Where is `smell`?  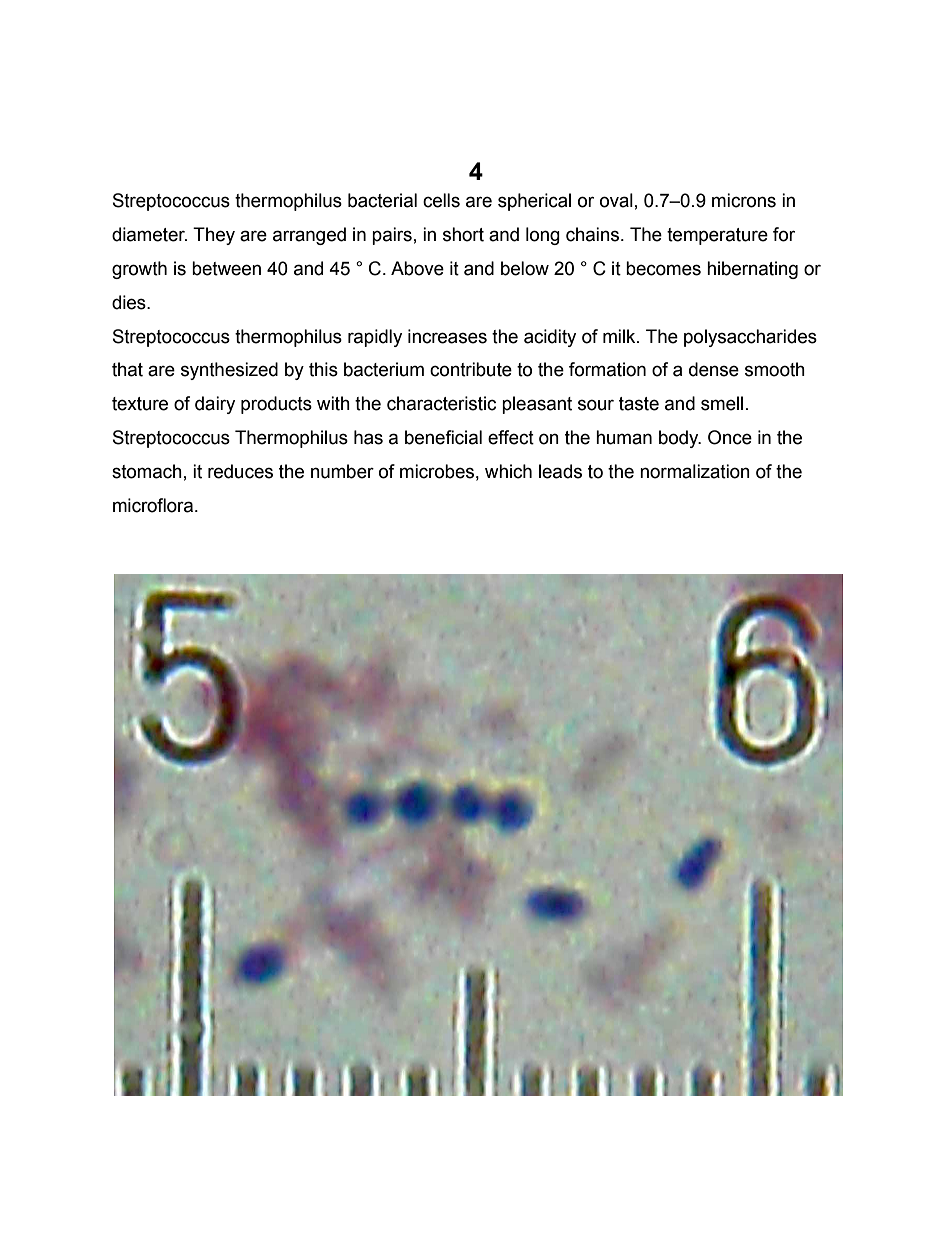 smell is located at coordinates (722, 403).
